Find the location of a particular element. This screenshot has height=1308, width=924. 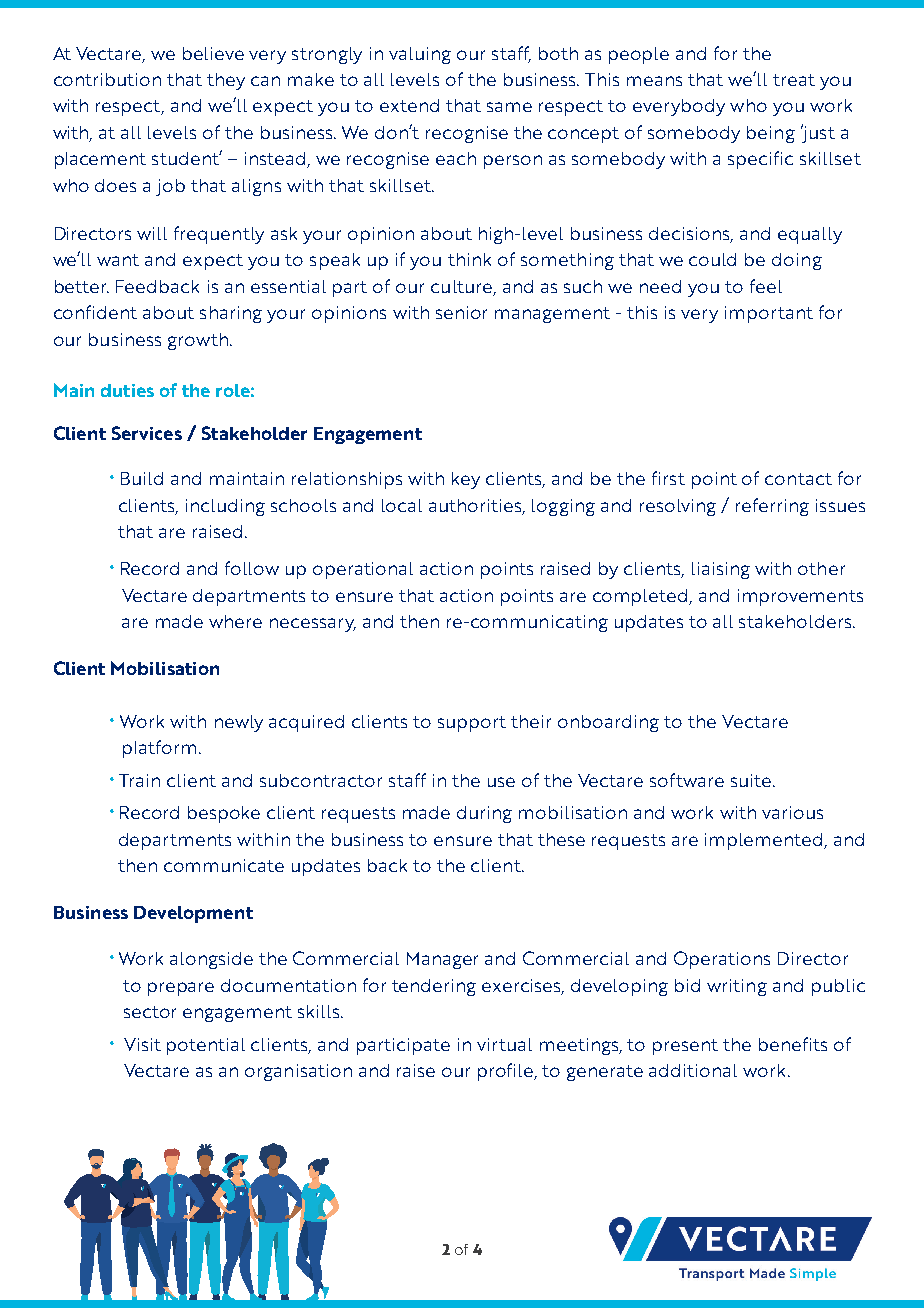

key is located at coordinates (466, 480).
